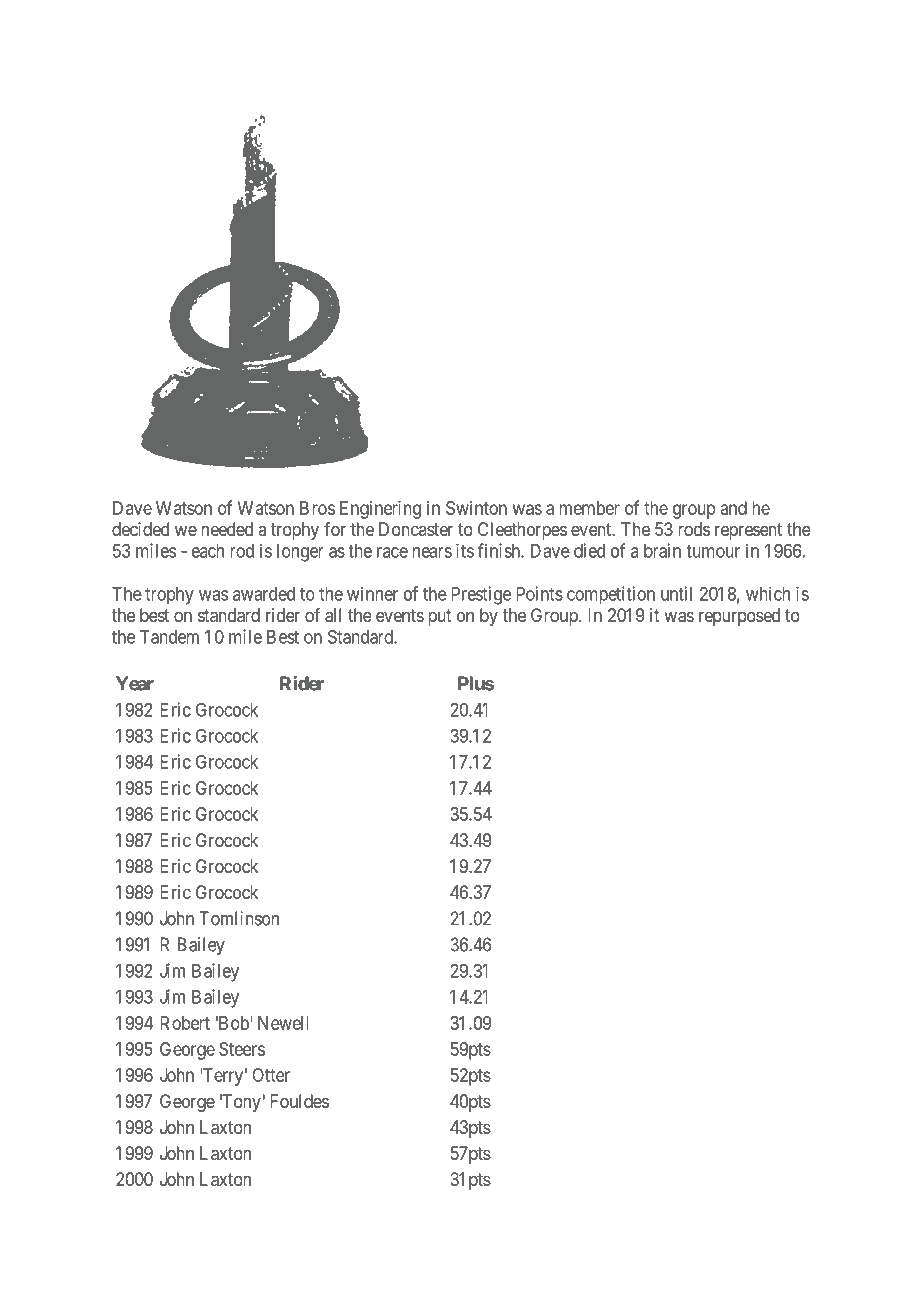  What do you see at coordinates (242, 1049) in the screenshot?
I see `Steers` at bounding box center [242, 1049].
